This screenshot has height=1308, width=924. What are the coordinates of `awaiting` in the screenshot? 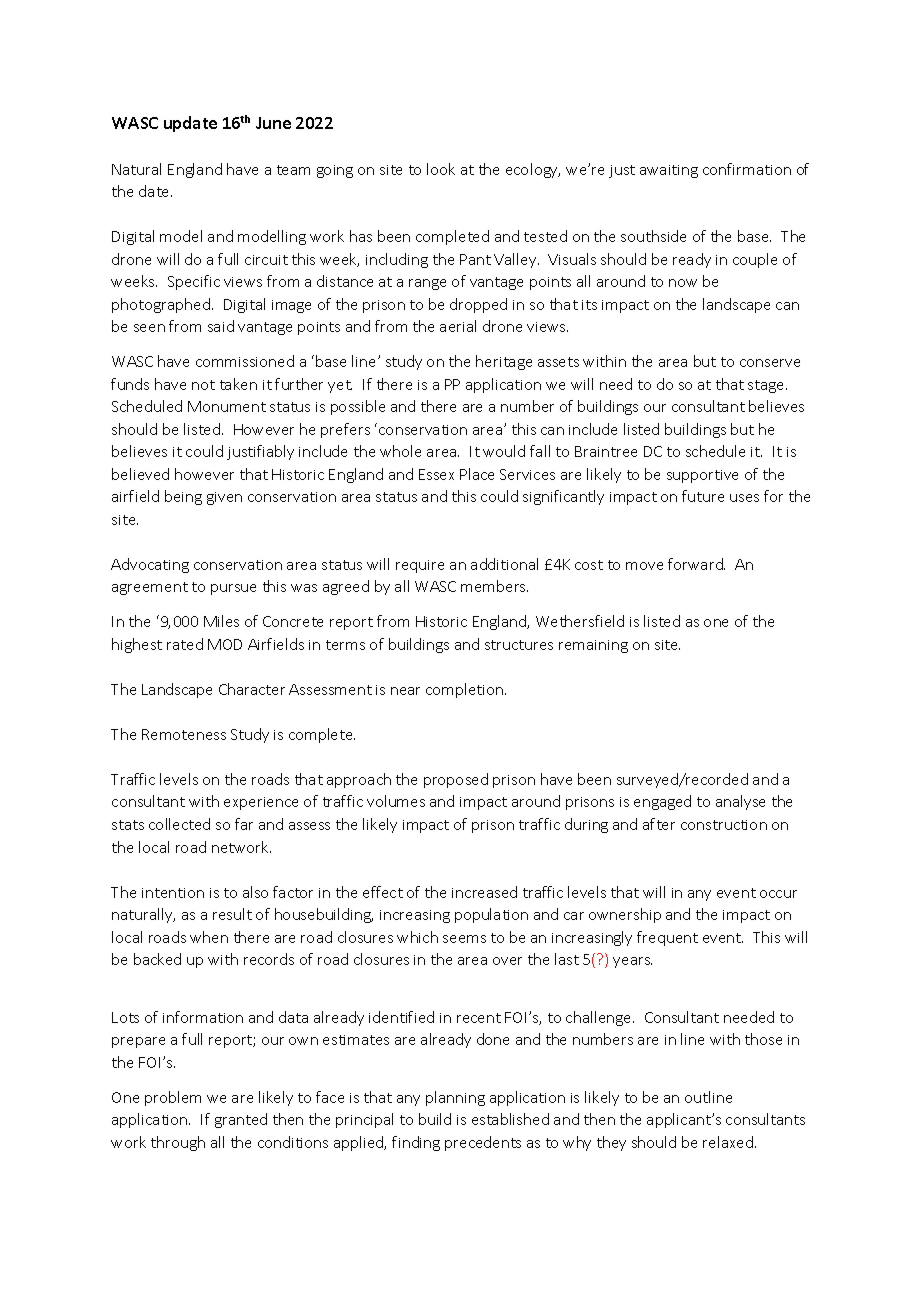 It's located at (669, 171).
